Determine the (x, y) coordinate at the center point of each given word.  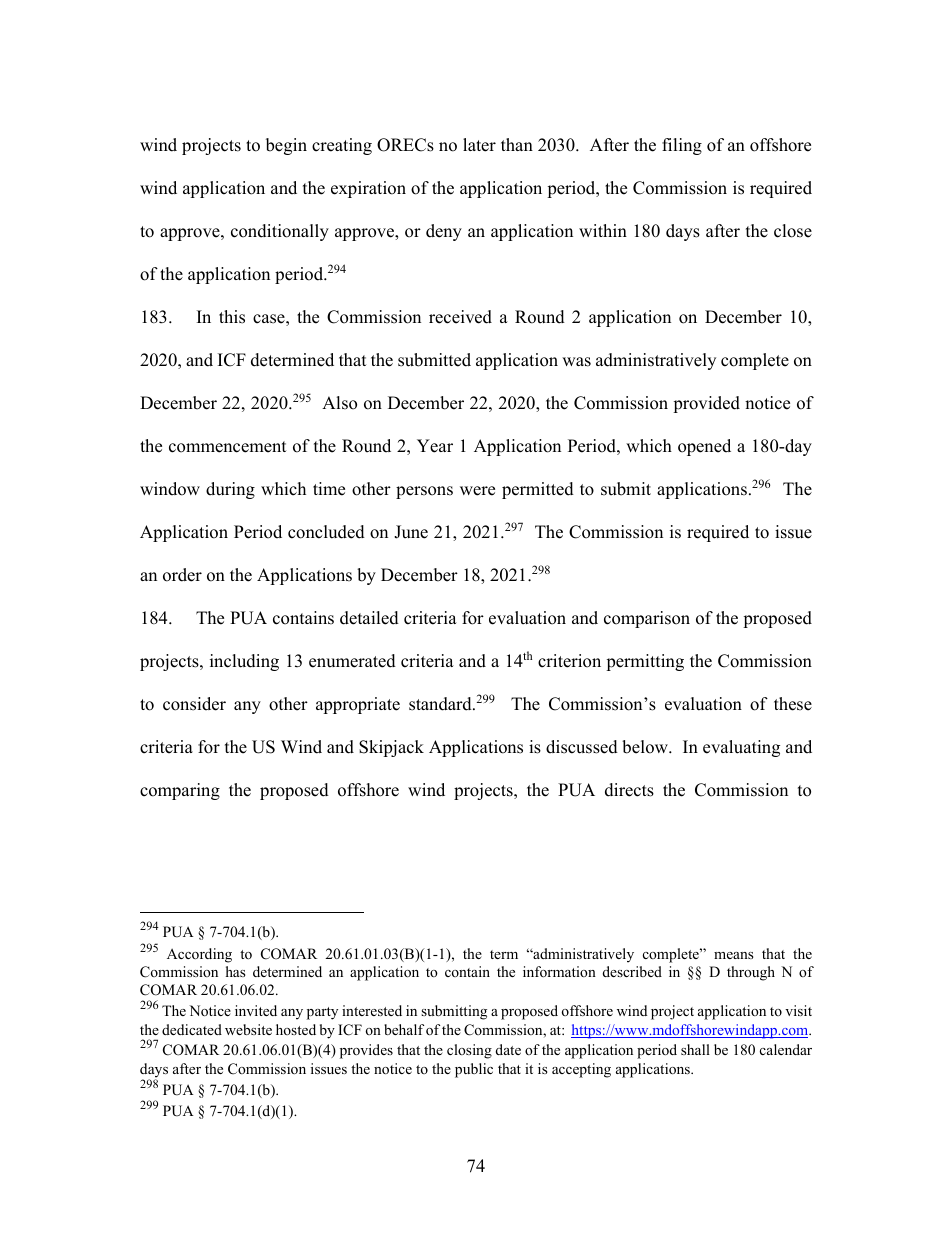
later (479, 145)
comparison (647, 619)
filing (682, 146)
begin (286, 146)
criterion (569, 661)
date (508, 1049)
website (248, 1029)
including (244, 662)
